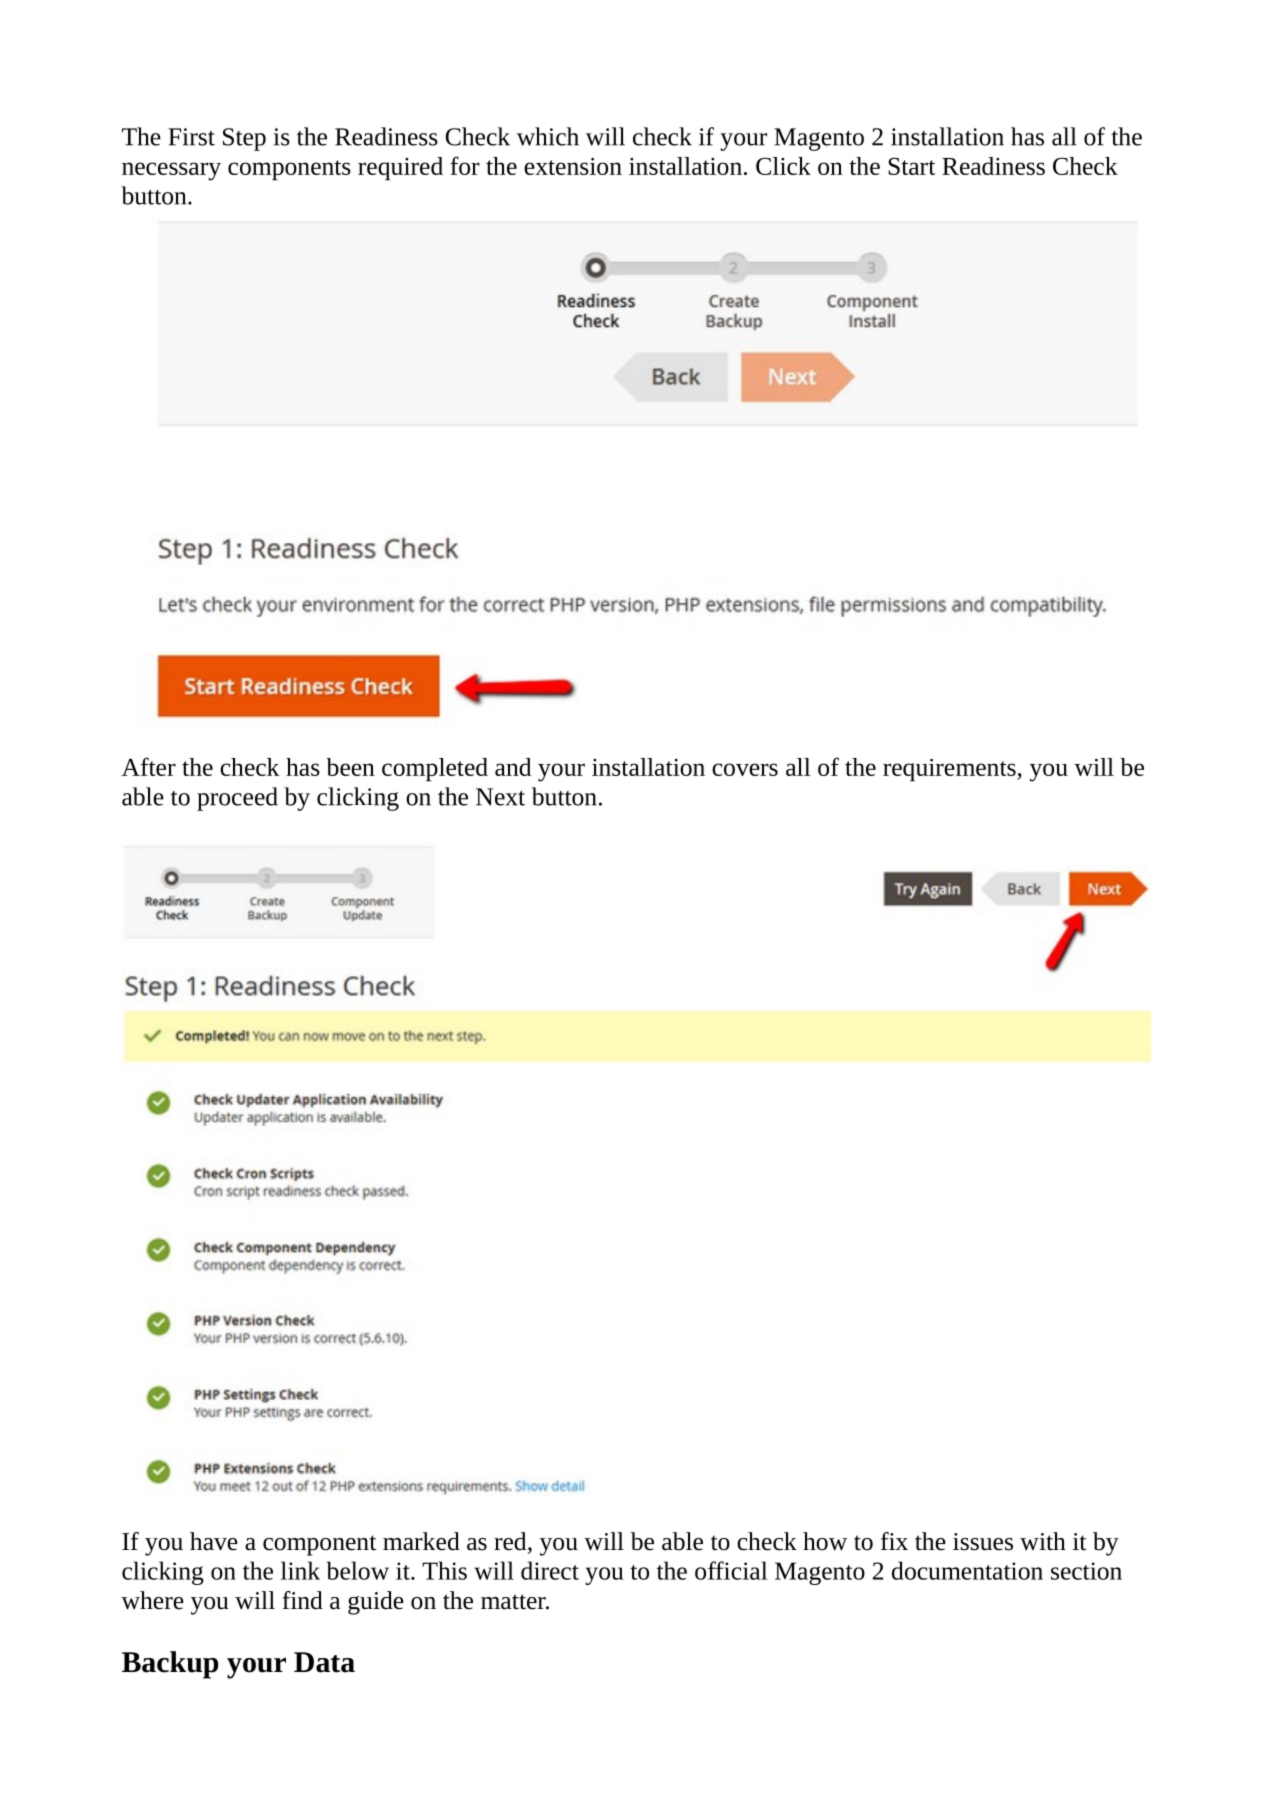  What do you see at coordinates (911, 166) in the image?
I see `Start` at bounding box center [911, 166].
